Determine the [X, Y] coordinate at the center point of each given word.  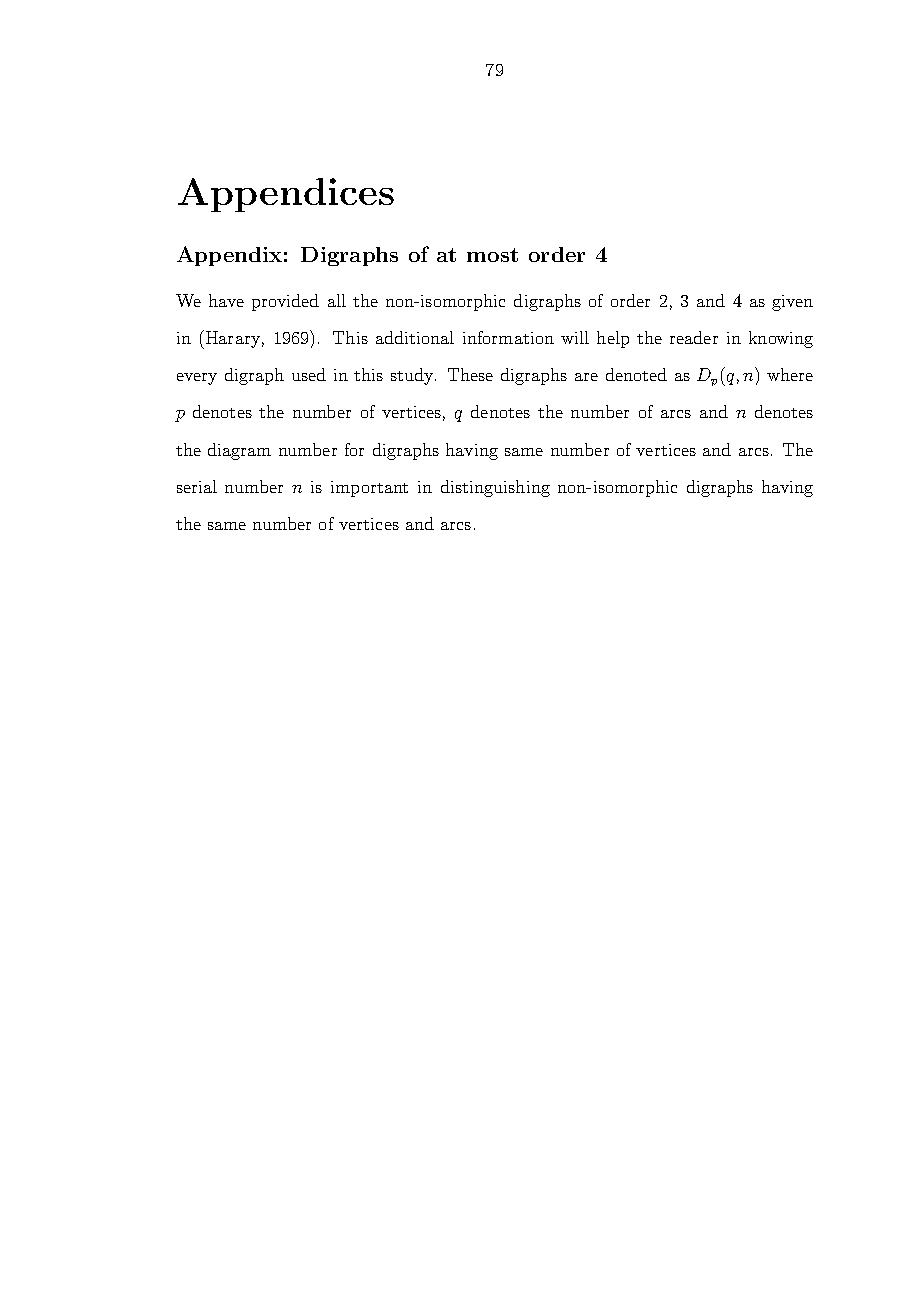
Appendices [286, 195]
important [369, 489]
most [492, 255]
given [792, 303]
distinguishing [495, 488]
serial [197, 486]
